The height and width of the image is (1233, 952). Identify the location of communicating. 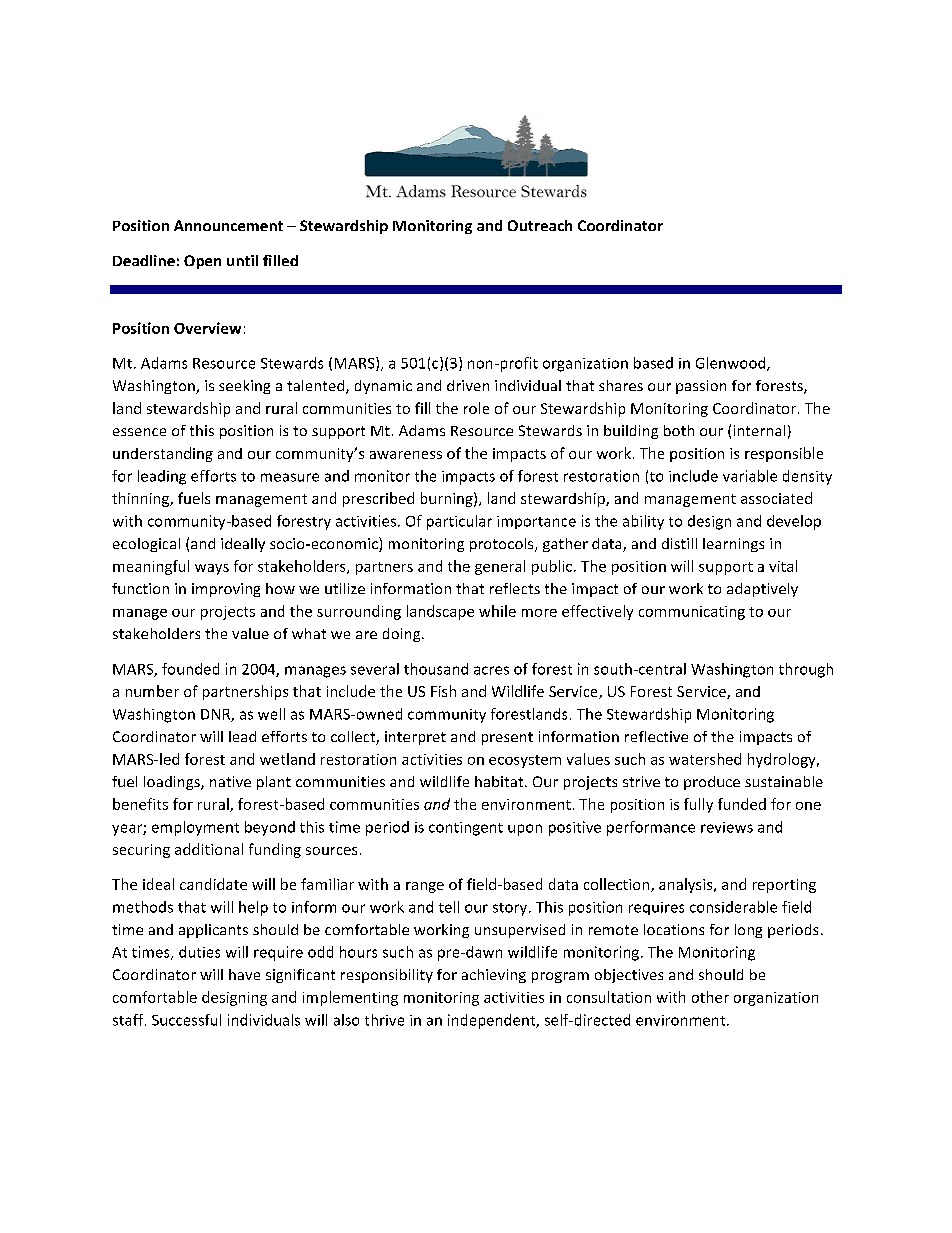
(692, 613).
